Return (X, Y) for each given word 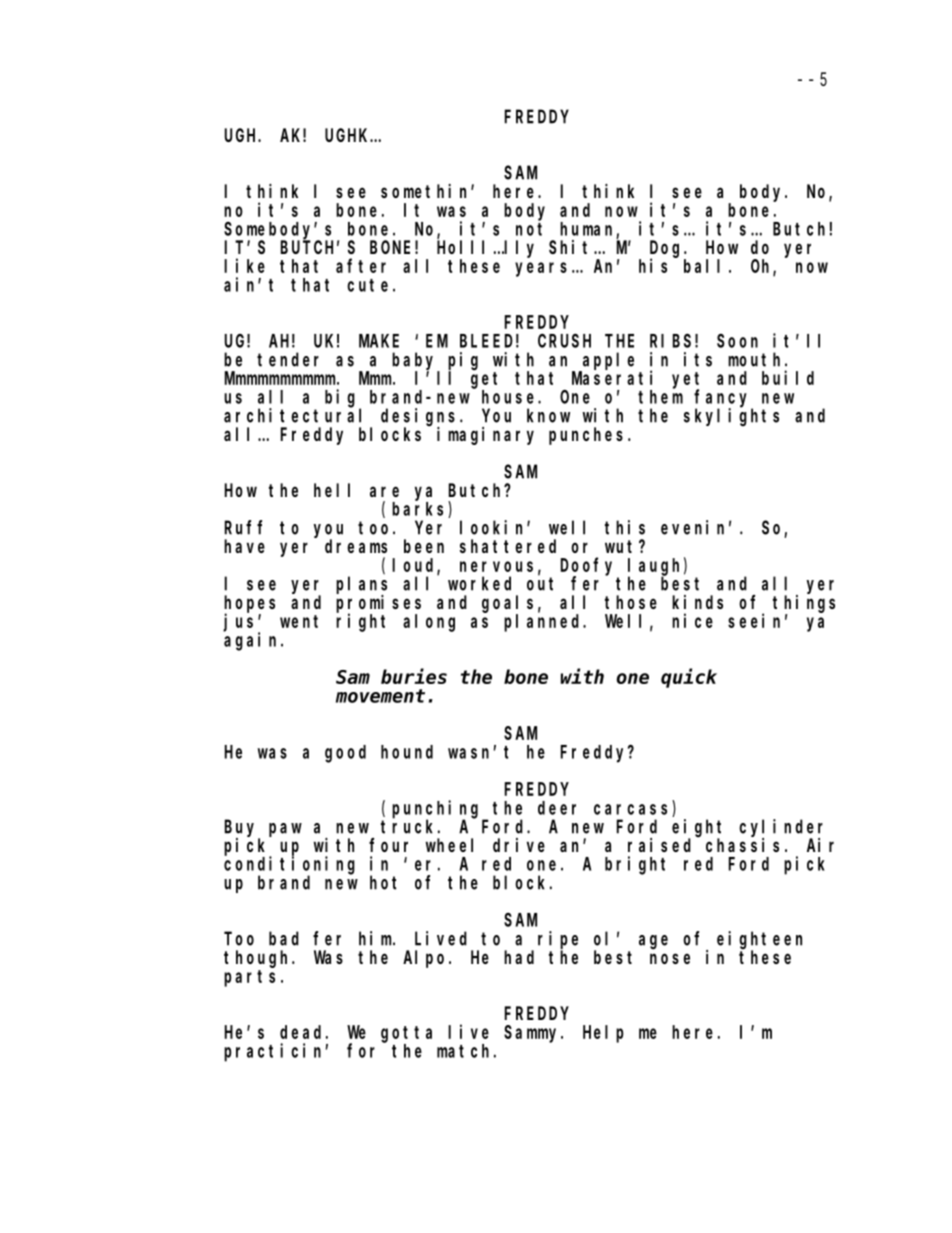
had (519, 957)
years (541, 269)
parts (249, 978)
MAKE (379, 341)
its (698, 359)
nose (670, 958)
